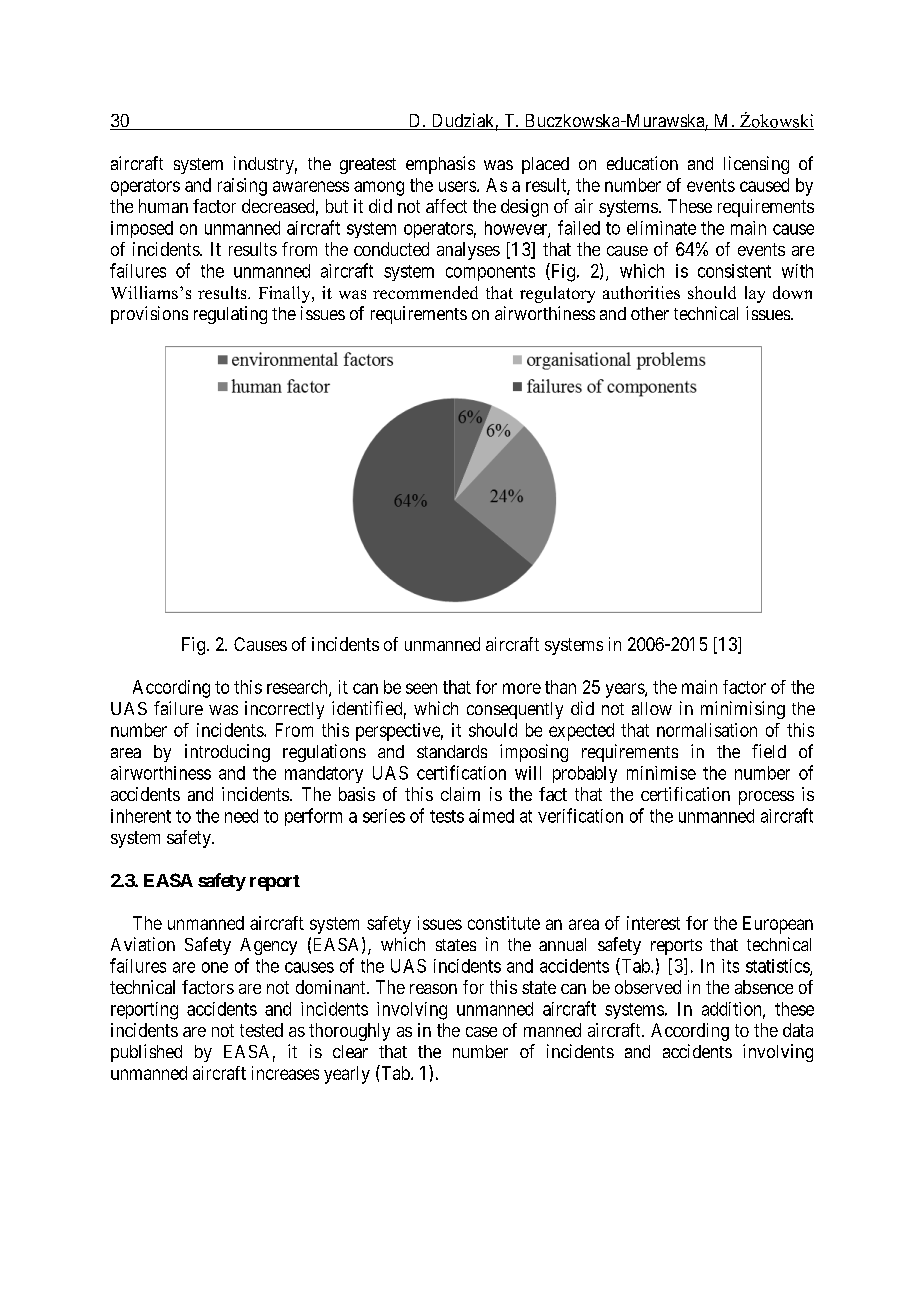  I want to click on introducing, so click(227, 753).
